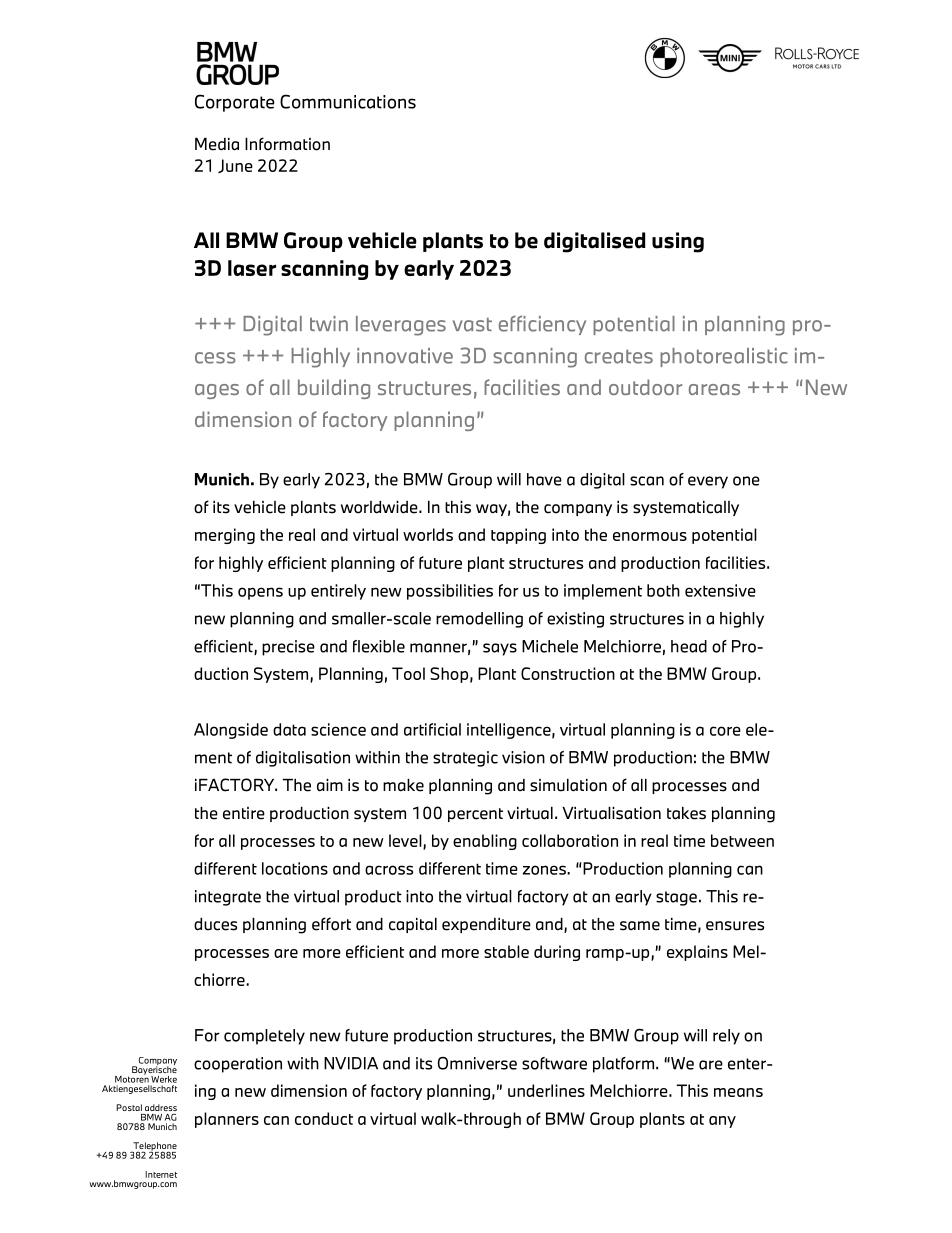  Describe the element at coordinates (228, 898) in the screenshot. I see `integrate` at that location.
